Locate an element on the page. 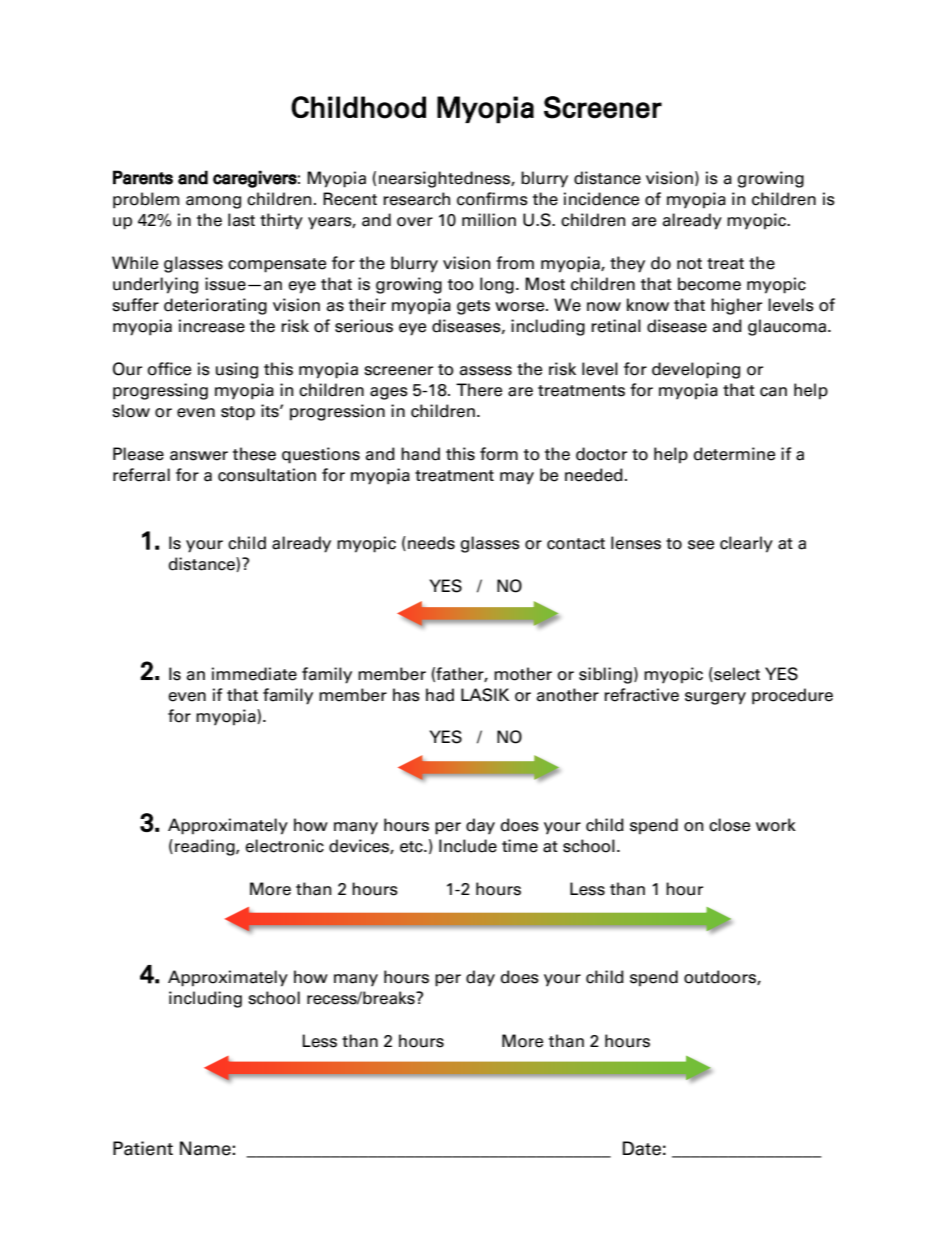 This page has height=1233, width=952. Date is located at coordinates (642, 1148).
